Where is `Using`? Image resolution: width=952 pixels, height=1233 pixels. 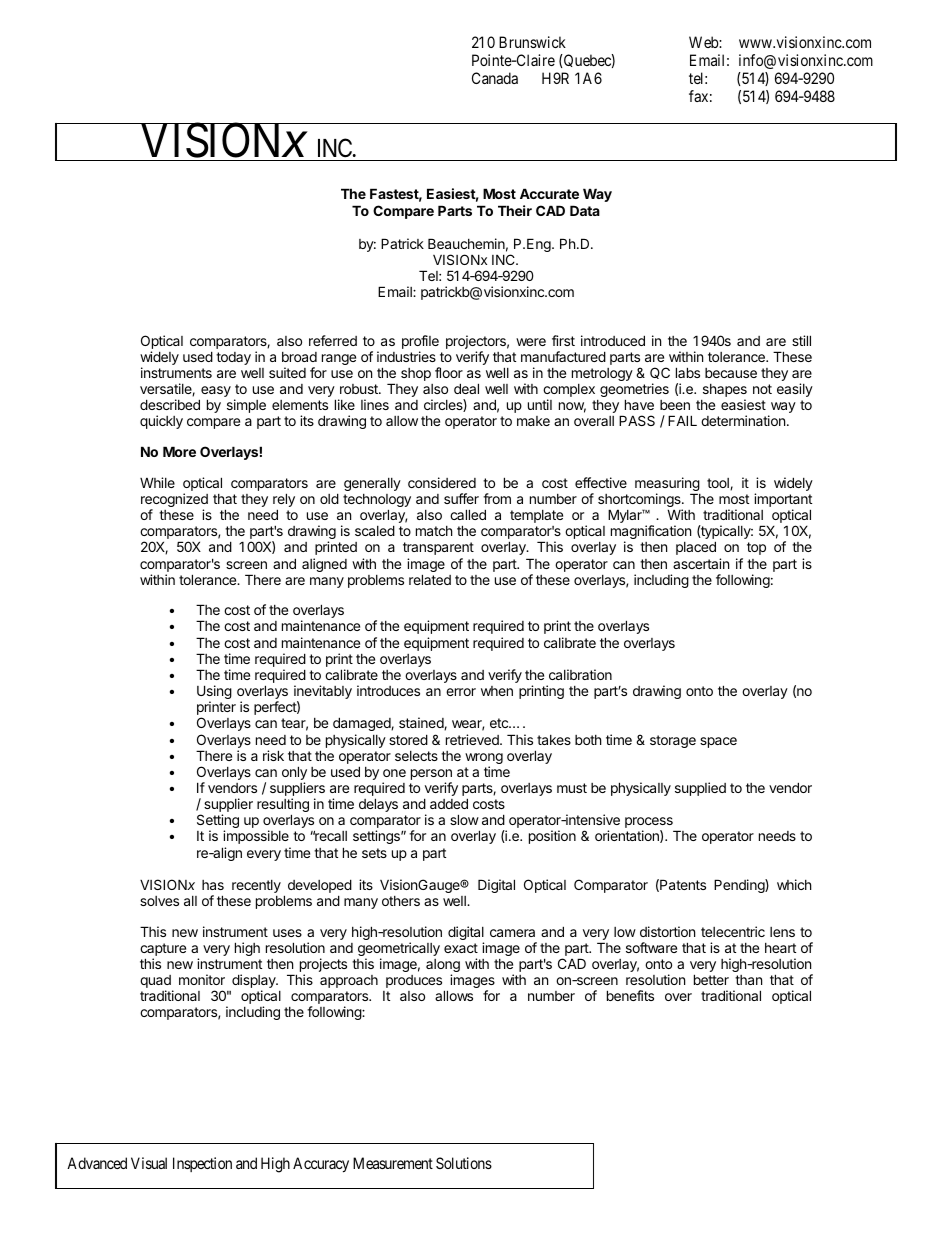 Using is located at coordinates (214, 693).
